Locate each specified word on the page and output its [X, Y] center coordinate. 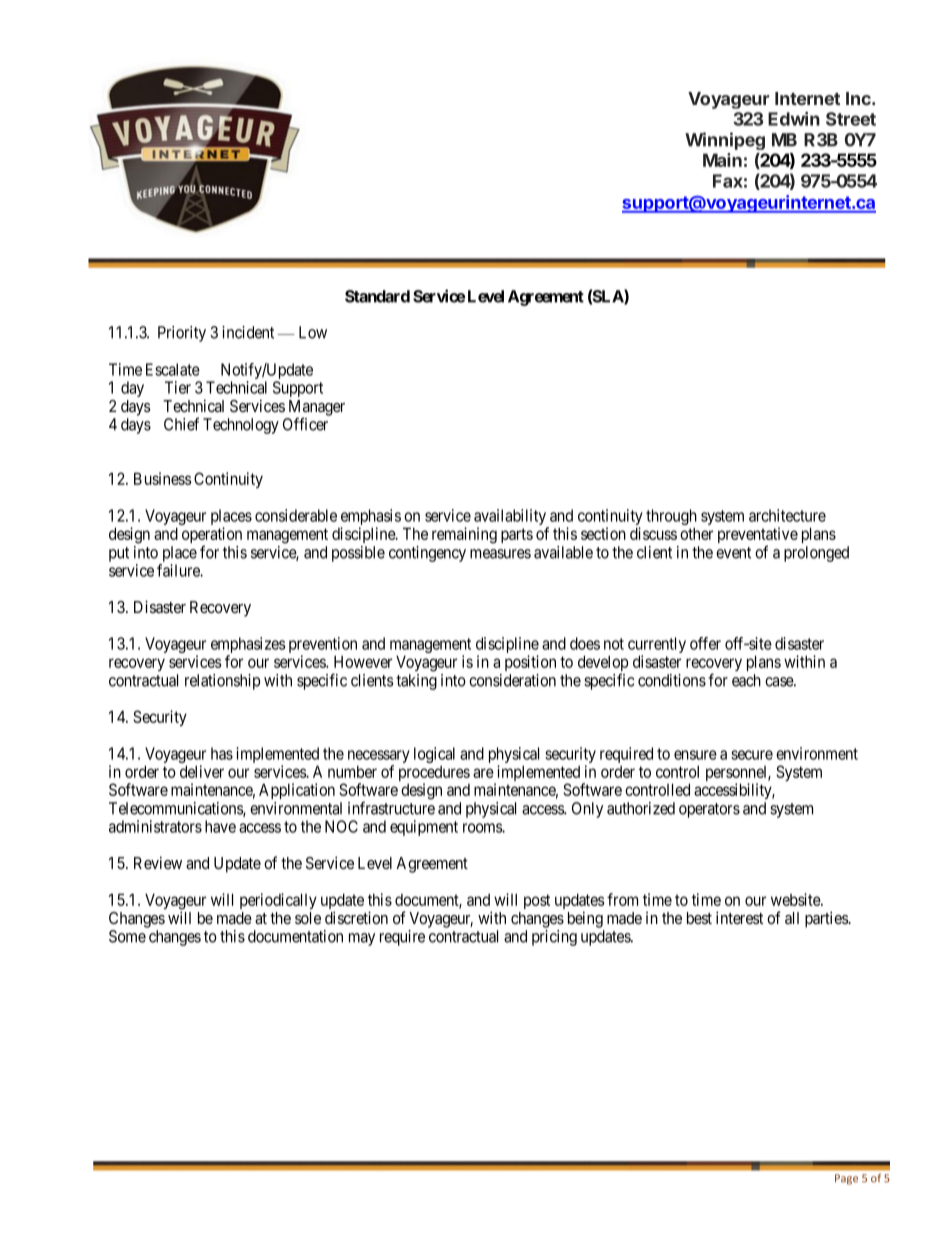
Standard [377, 296]
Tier [178, 387]
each [746, 680]
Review [158, 862]
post [537, 901]
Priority [182, 334]
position [530, 663]
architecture [787, 515]
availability [511, 518]
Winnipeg [725, 141]
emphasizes [248, 646]
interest [739, 917]
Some [127, 936]
